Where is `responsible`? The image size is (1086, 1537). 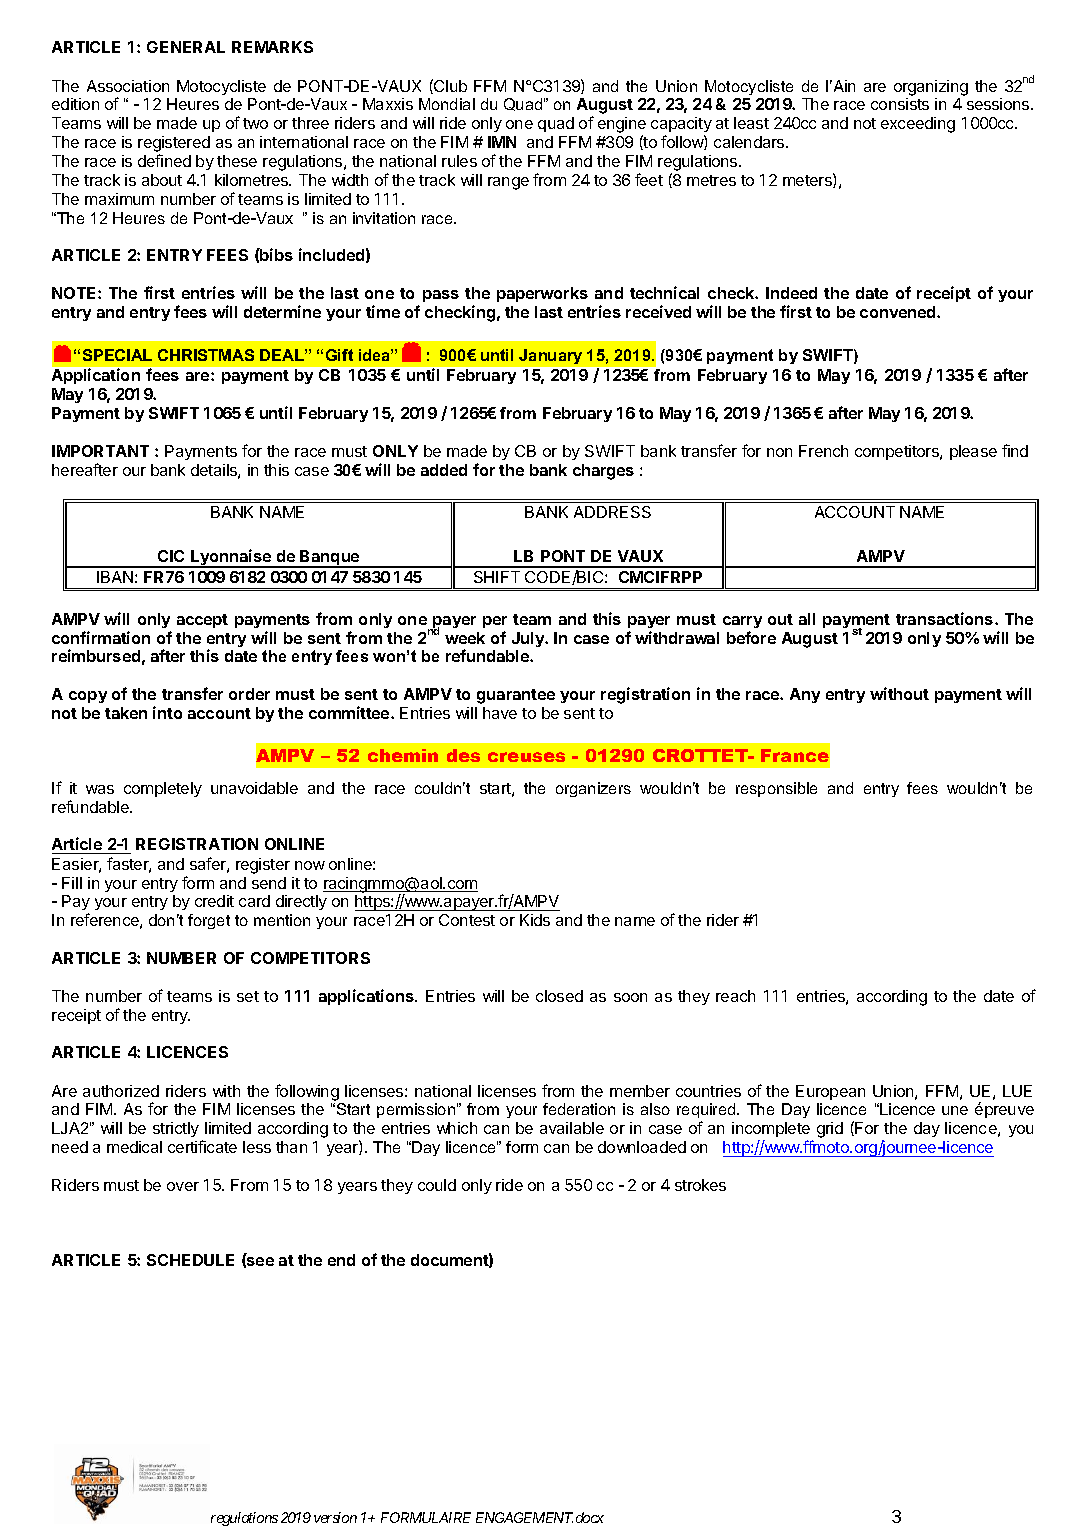 responsible is located at coordinates (776, 789).
